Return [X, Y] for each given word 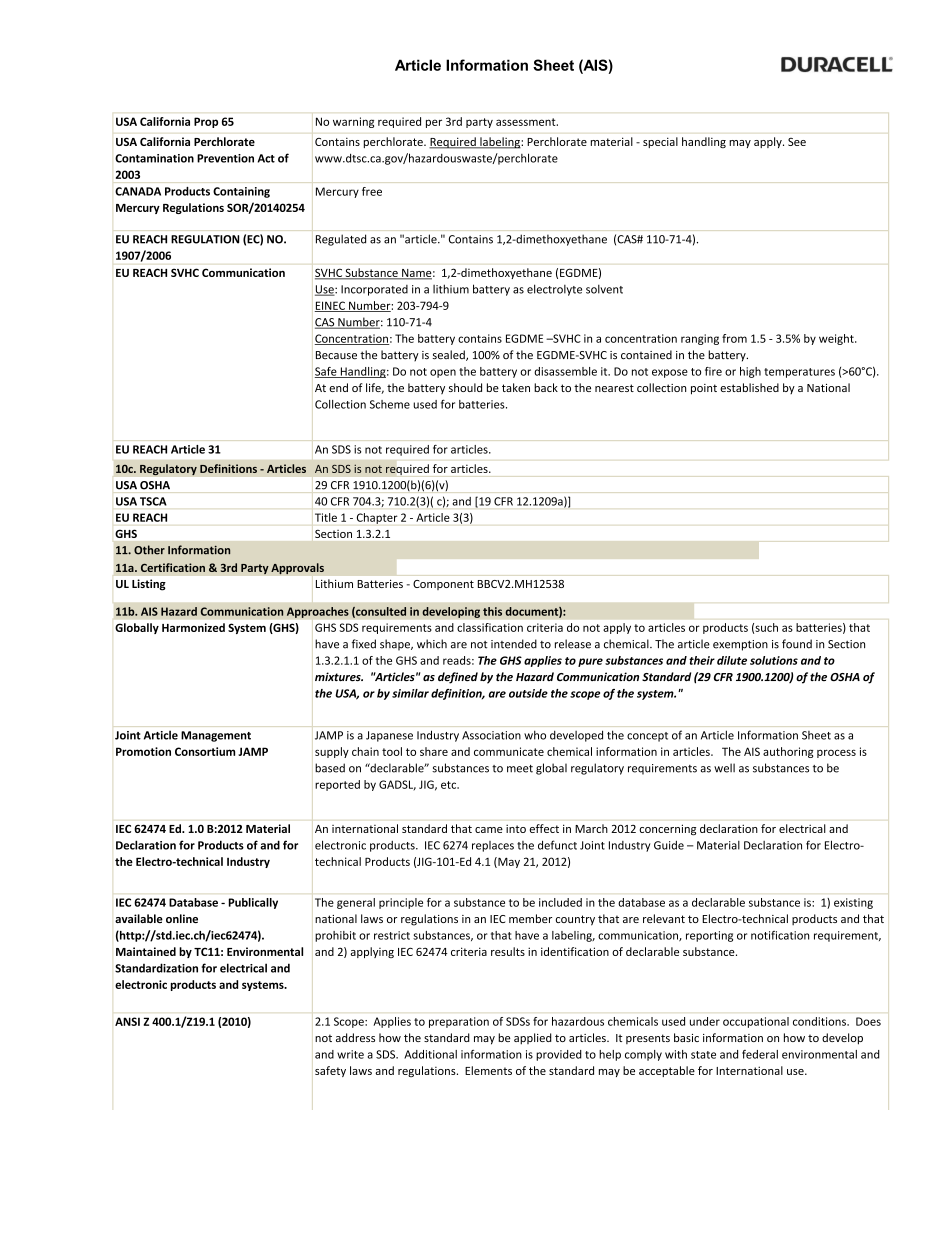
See [797, 142]
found [797, 644]
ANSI [127, 1021]
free [372, 191]
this [492, 611]
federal [760, 1054]
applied [533, 1039]
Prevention [225, 158]
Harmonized [193, 627]
